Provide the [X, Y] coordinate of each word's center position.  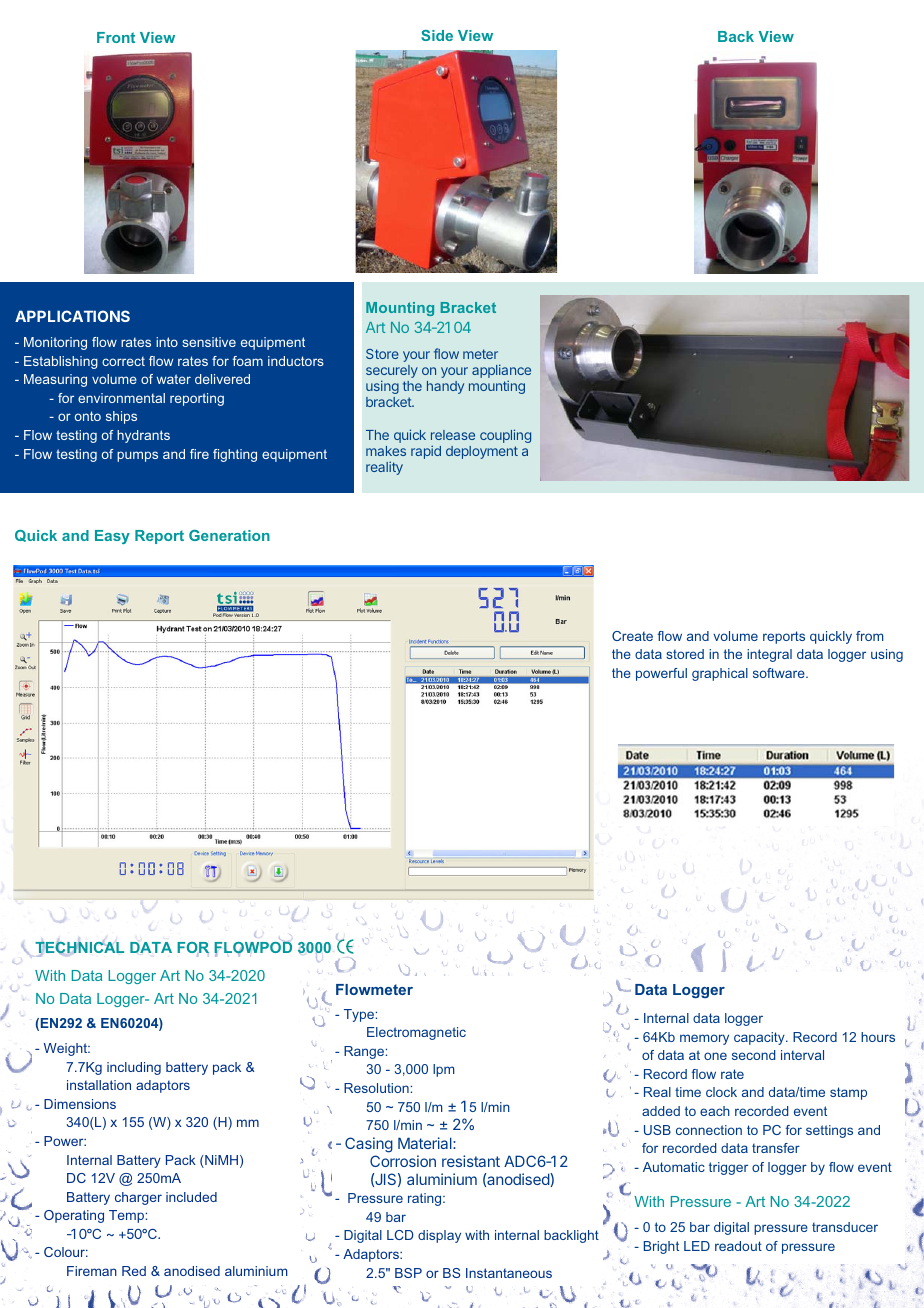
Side [437, 35]
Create [632, 636]
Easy [112, 537]
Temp [126, 1216]
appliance [501, 372]
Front [116, 37]
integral [769, 655]
